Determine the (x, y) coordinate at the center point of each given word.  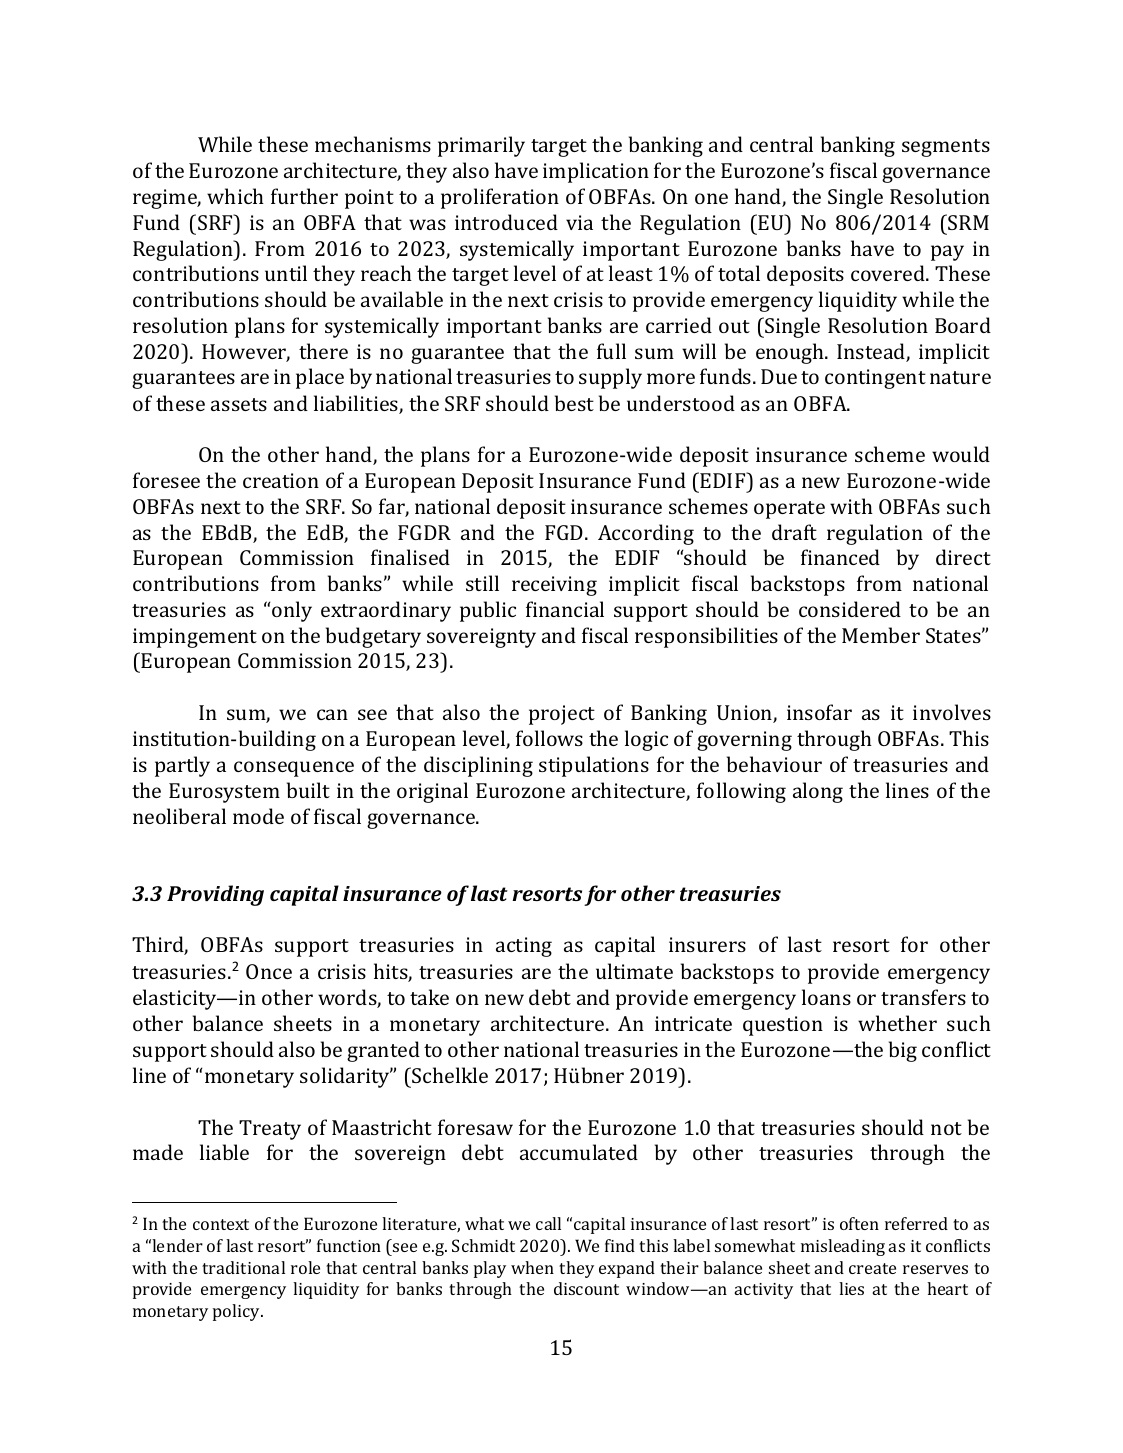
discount (586, 1288)
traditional (243, 1267)
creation (281, 480)
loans (826, 997)
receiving (554, 586)
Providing (215, 895)
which (235, 196)
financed (840, 557)
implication (596, 172)
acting (524, 947)
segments (946, 148)
